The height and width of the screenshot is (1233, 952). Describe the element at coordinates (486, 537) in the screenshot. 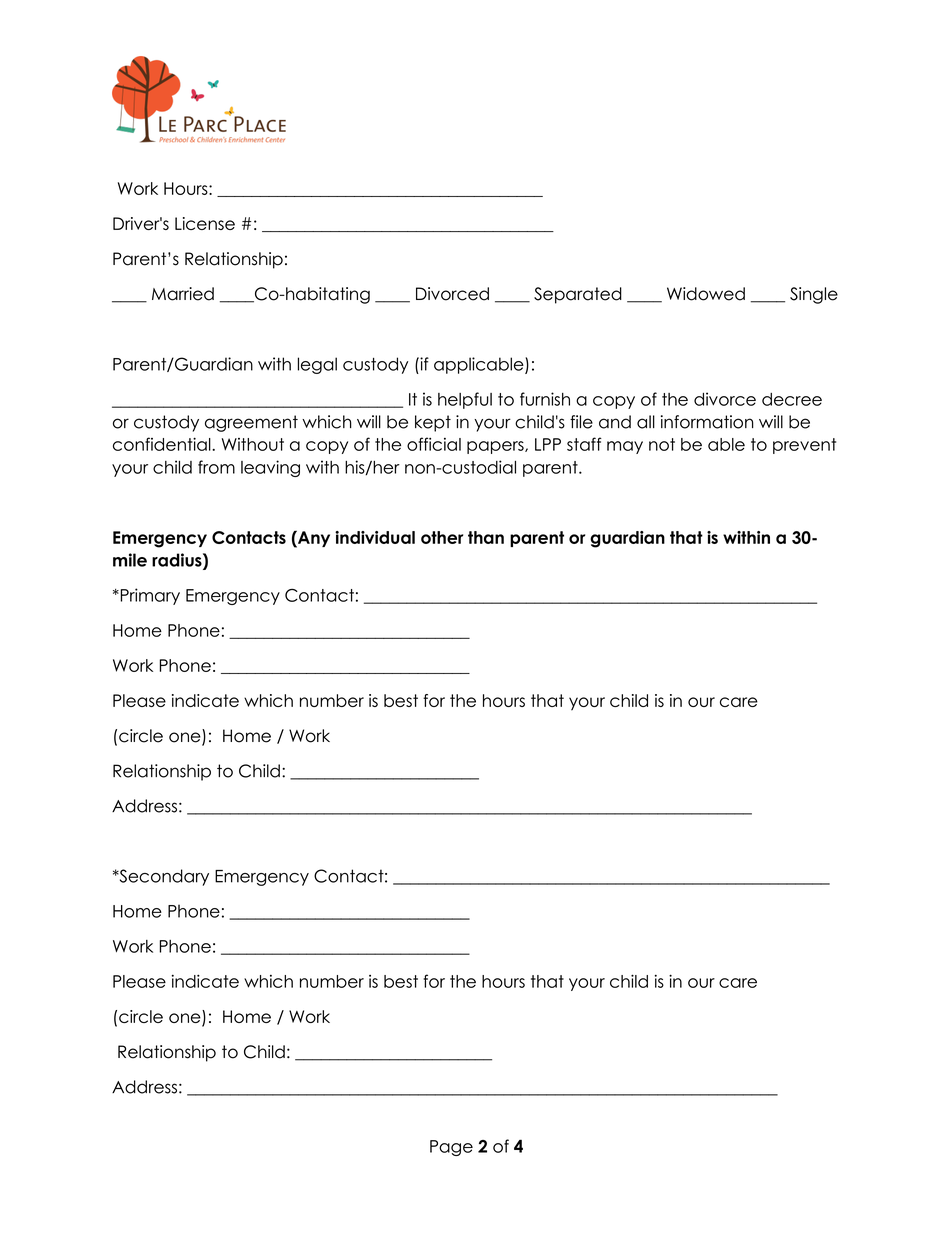

I see `than` at that location.
